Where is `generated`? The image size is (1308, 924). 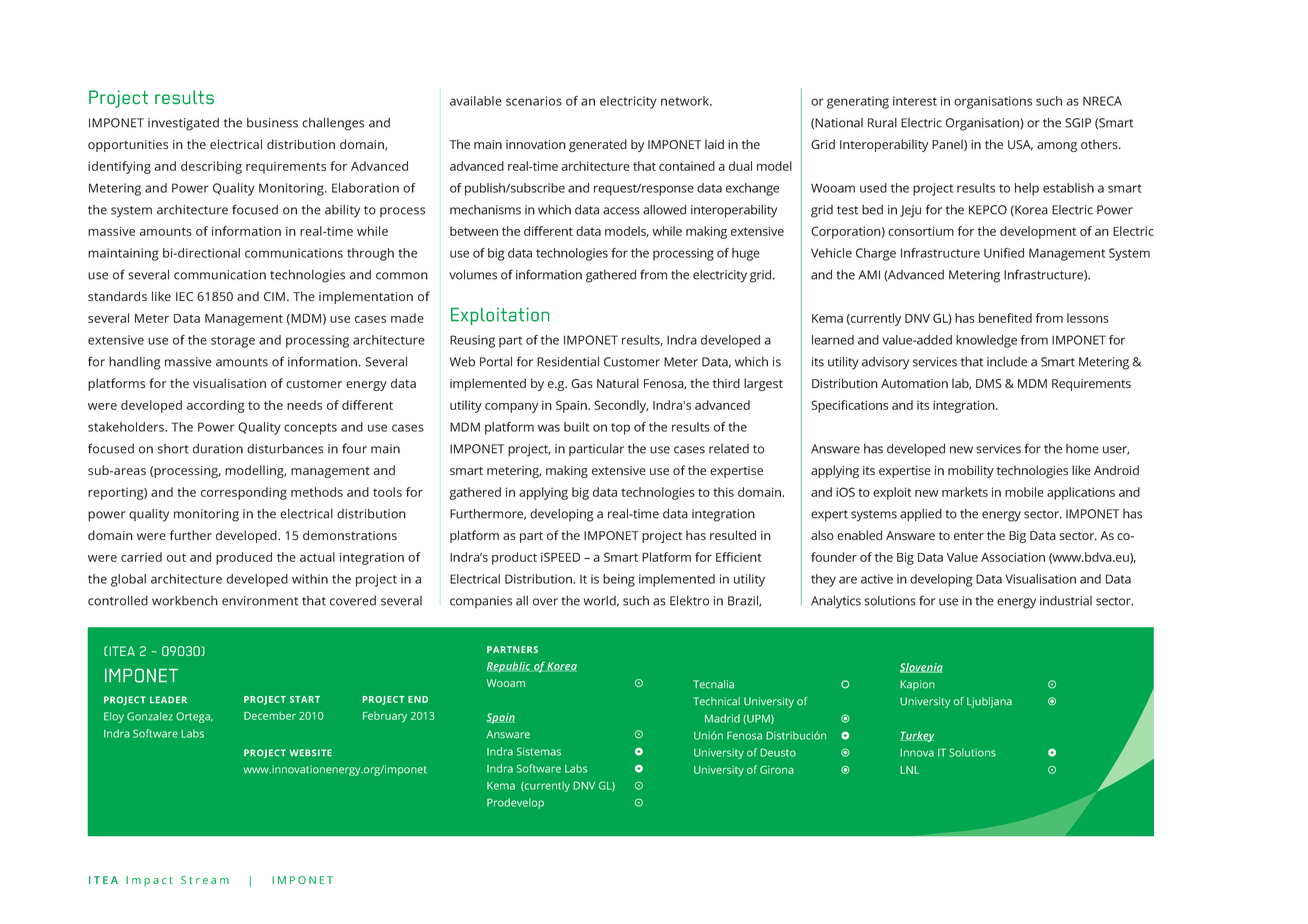
generated is located at coordinates (598, 145).
